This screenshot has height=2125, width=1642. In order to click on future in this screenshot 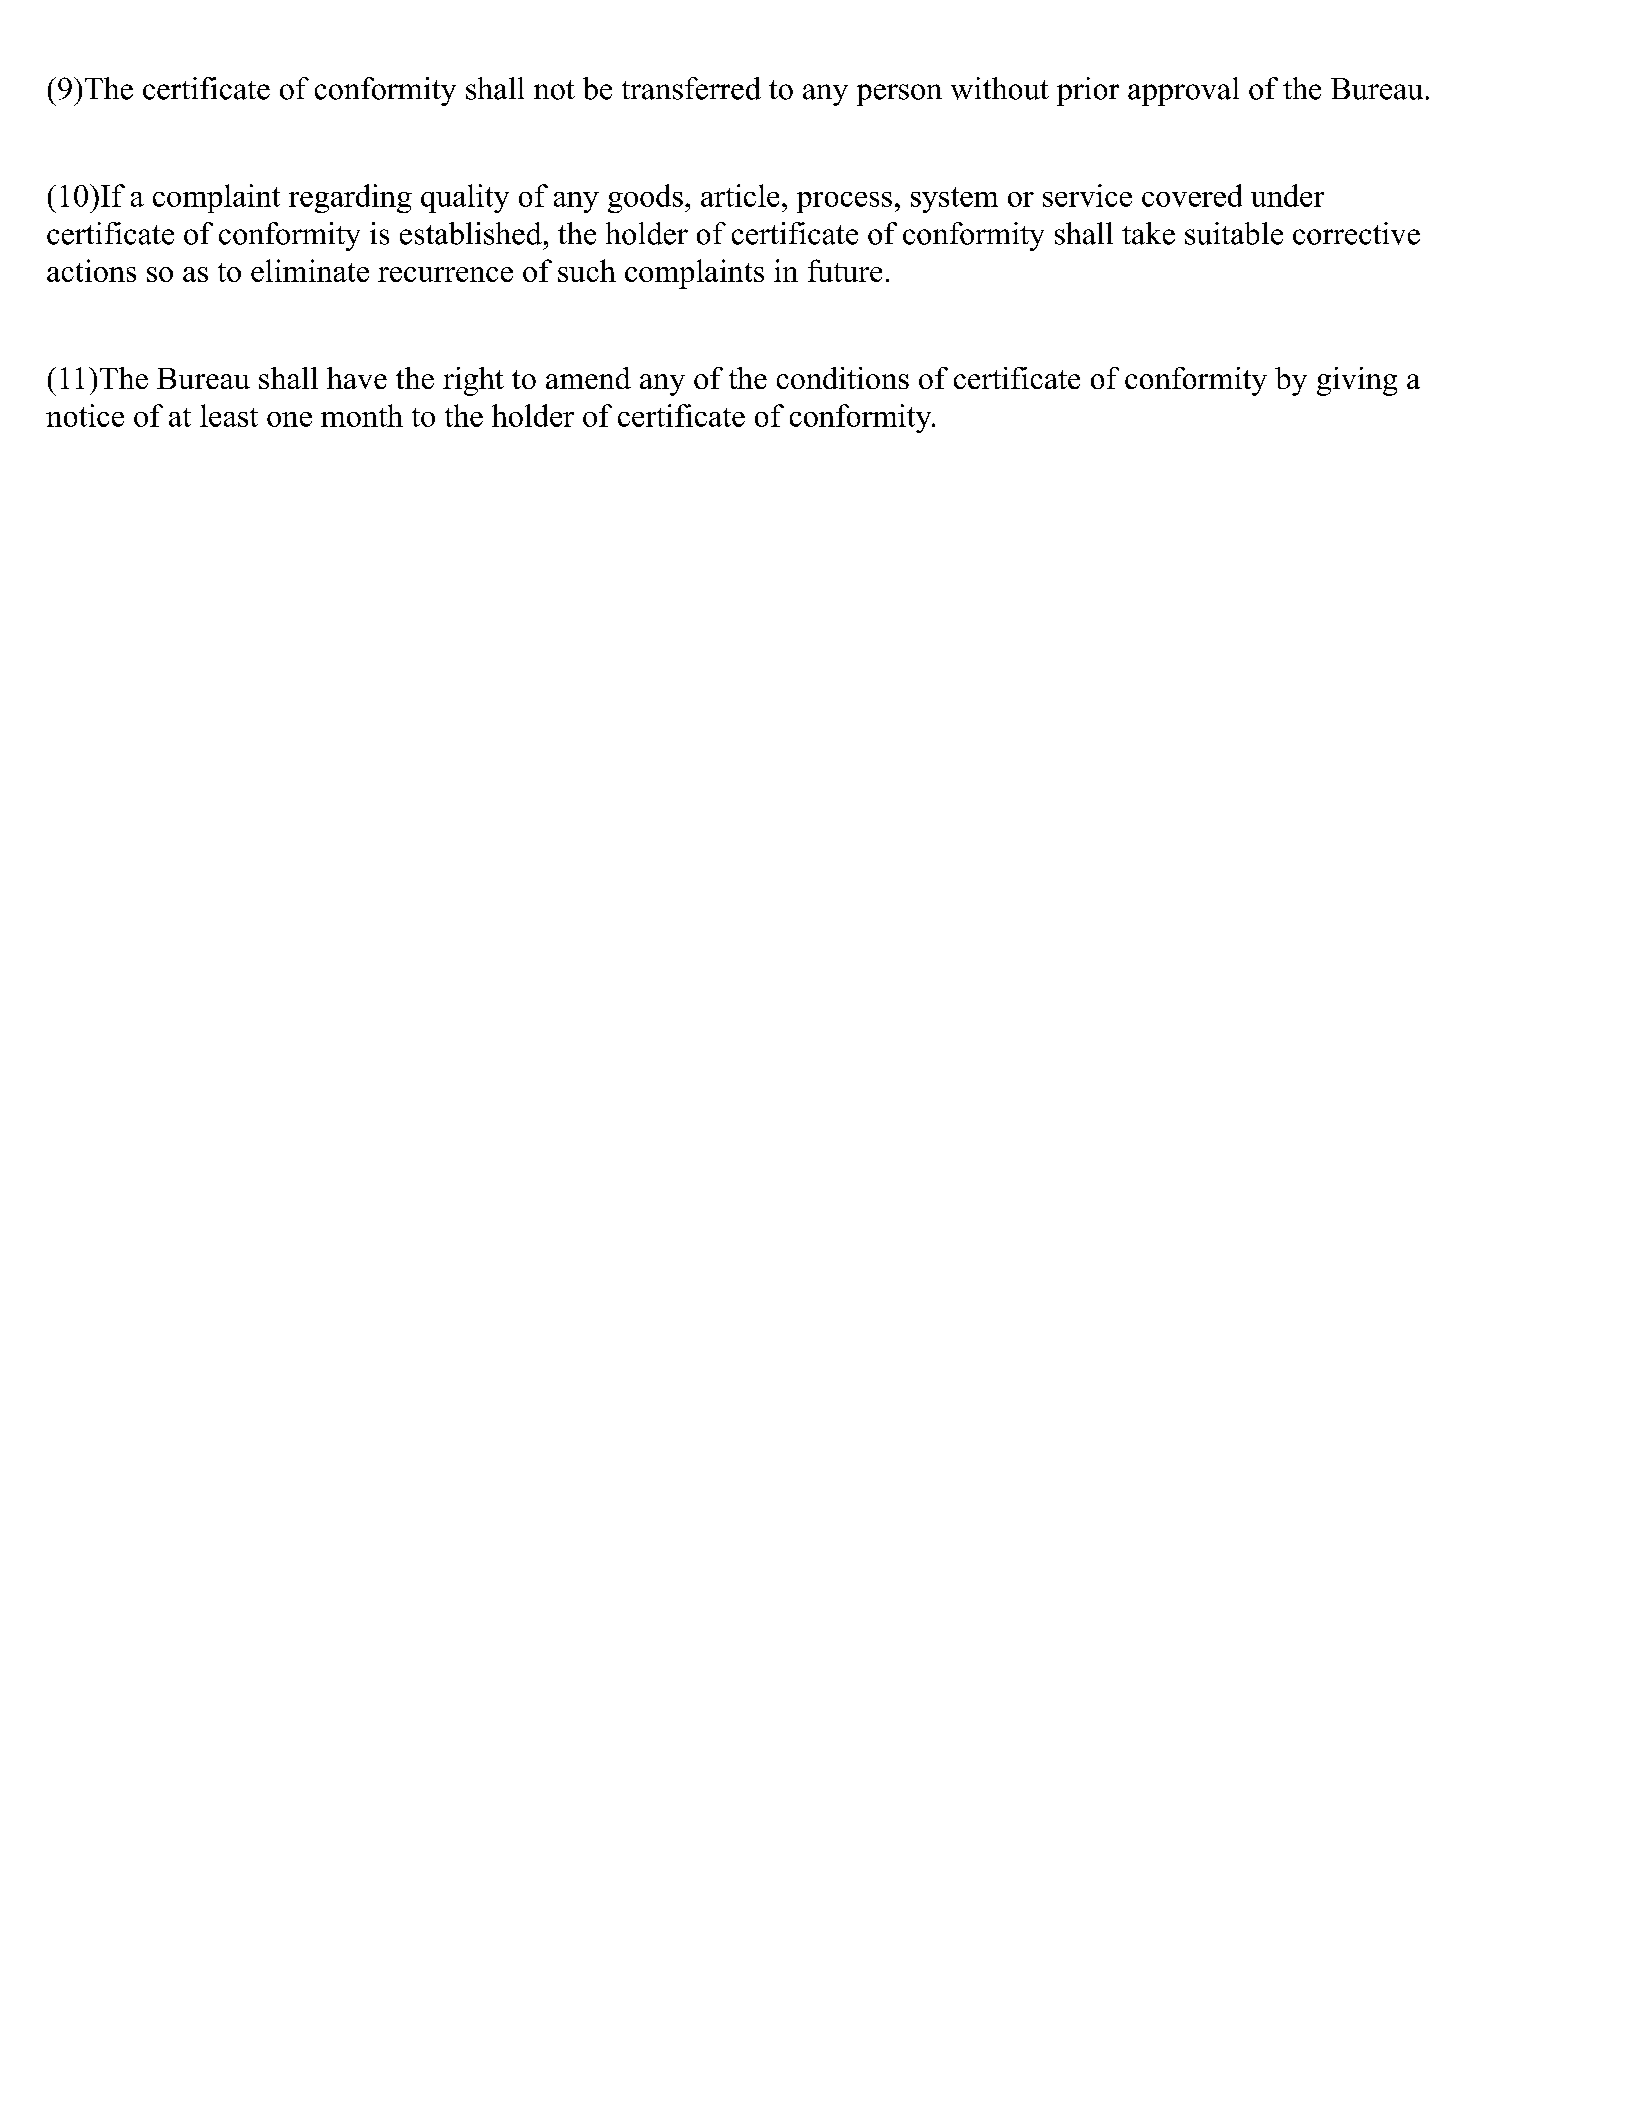, I will do `click(845, 270)`.
